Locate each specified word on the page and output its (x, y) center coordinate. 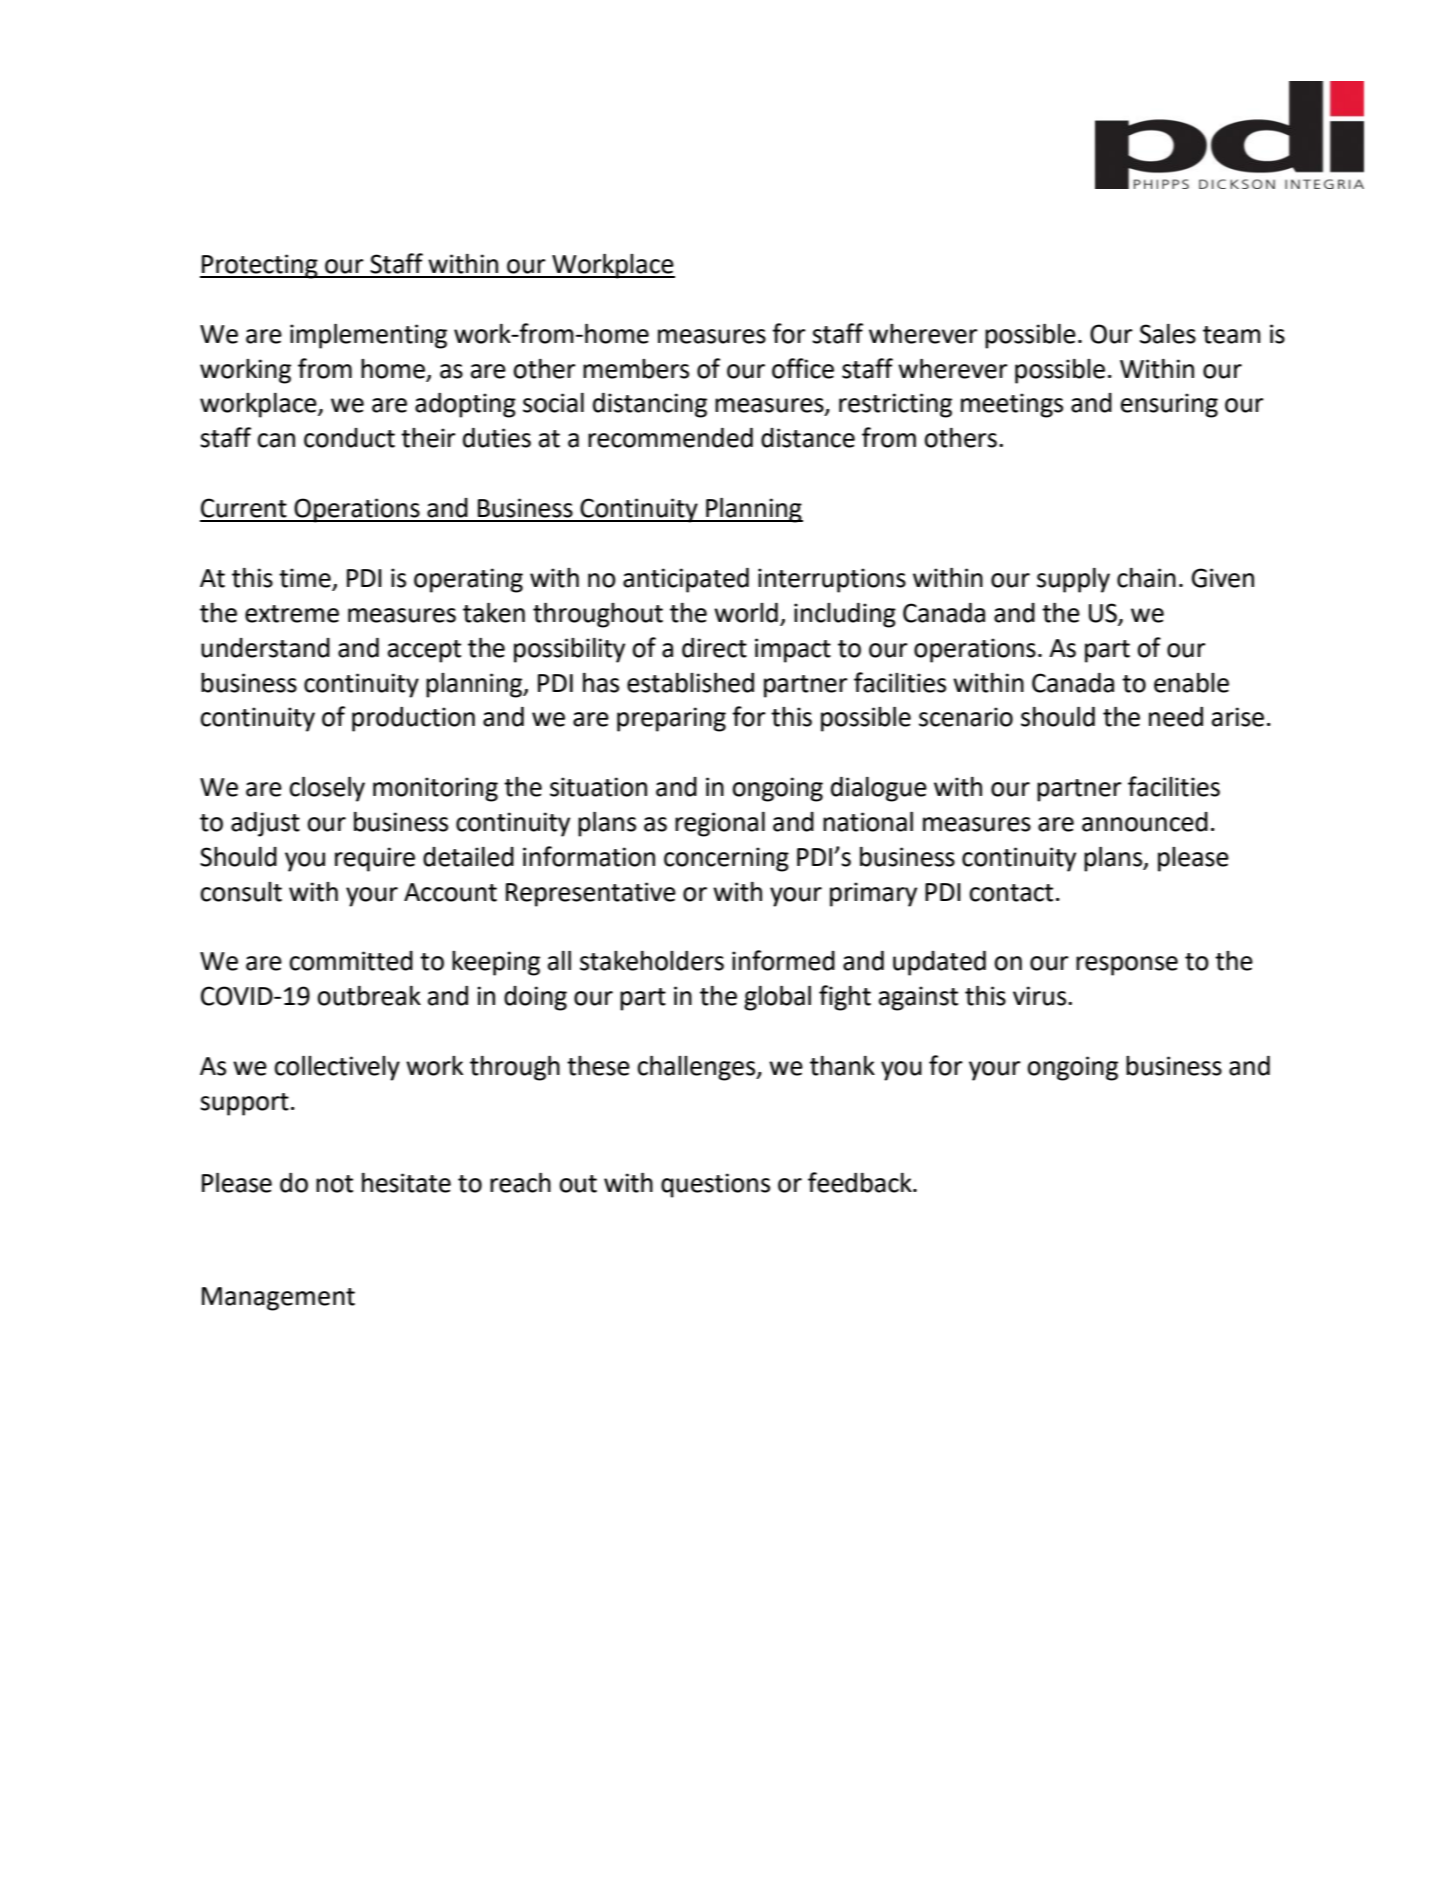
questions (715, 1185)
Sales (1168, 334)
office (803, 368)
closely (327, 789)
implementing (368, 336)
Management (278, 1299)
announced (1145, 822)
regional (720, 824)
